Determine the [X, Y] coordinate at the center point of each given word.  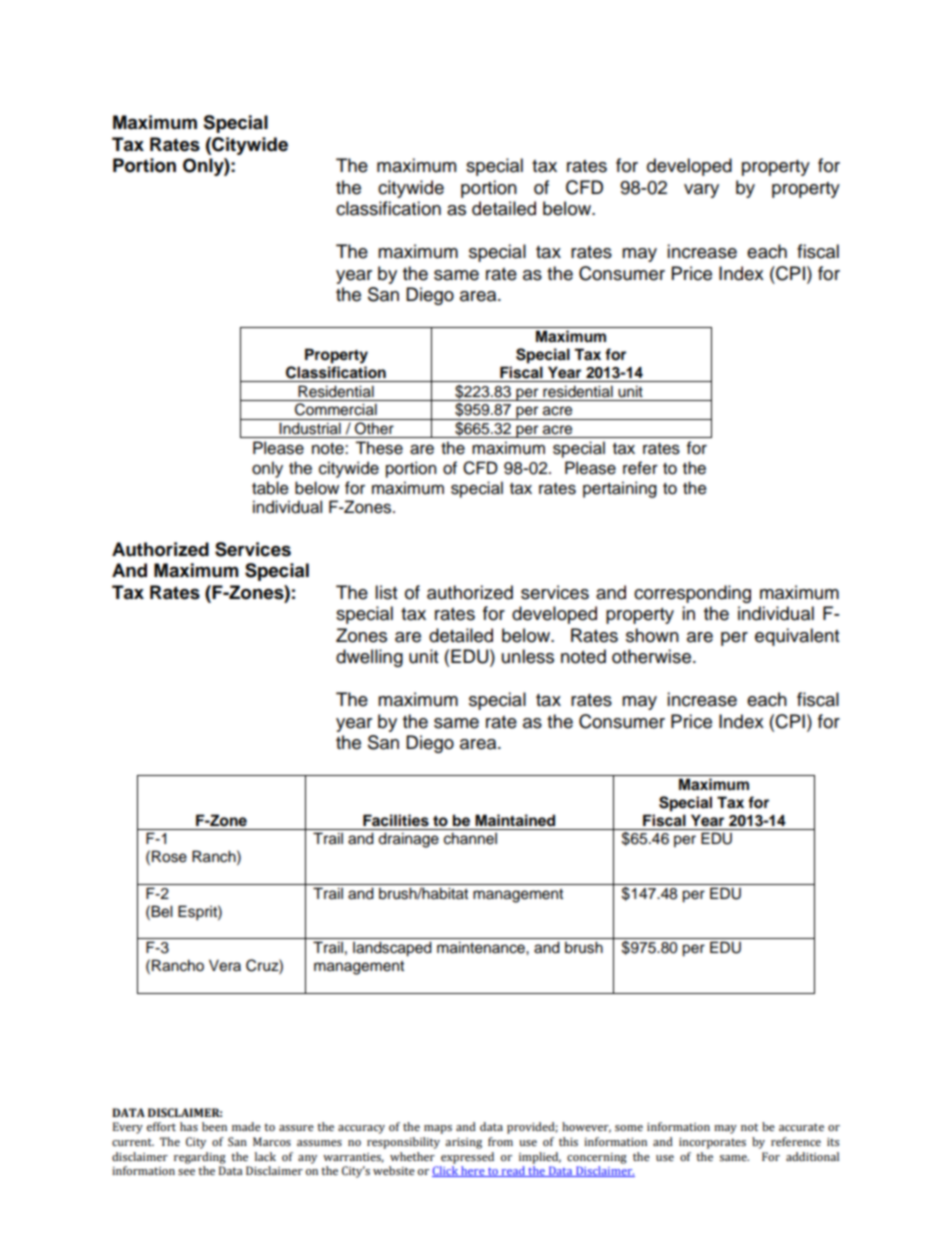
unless [528, 656]
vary [701, 191]
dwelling [369, 658]
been [214, 1126]
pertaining [620, 489]
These [379, 448]
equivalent [797, 637]
